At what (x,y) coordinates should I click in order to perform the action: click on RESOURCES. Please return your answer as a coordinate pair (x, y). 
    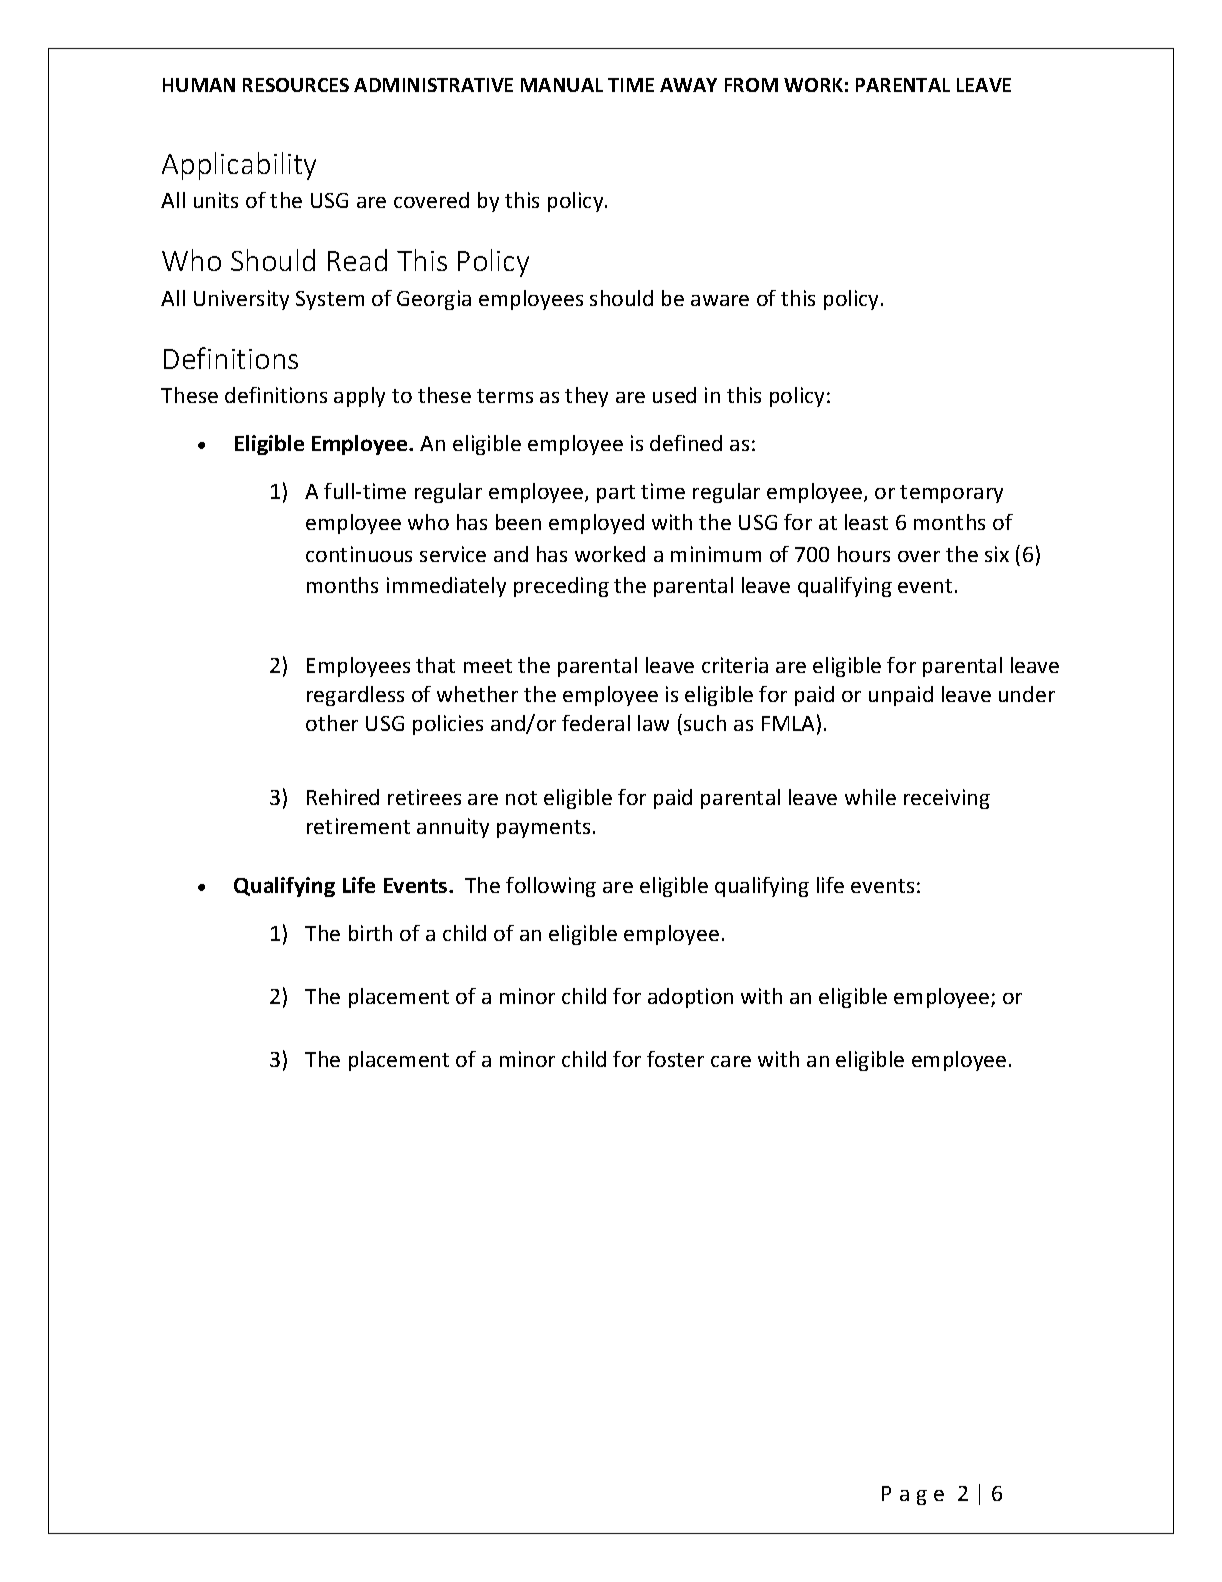
    Looking at the image, I should click on (296, 85).
